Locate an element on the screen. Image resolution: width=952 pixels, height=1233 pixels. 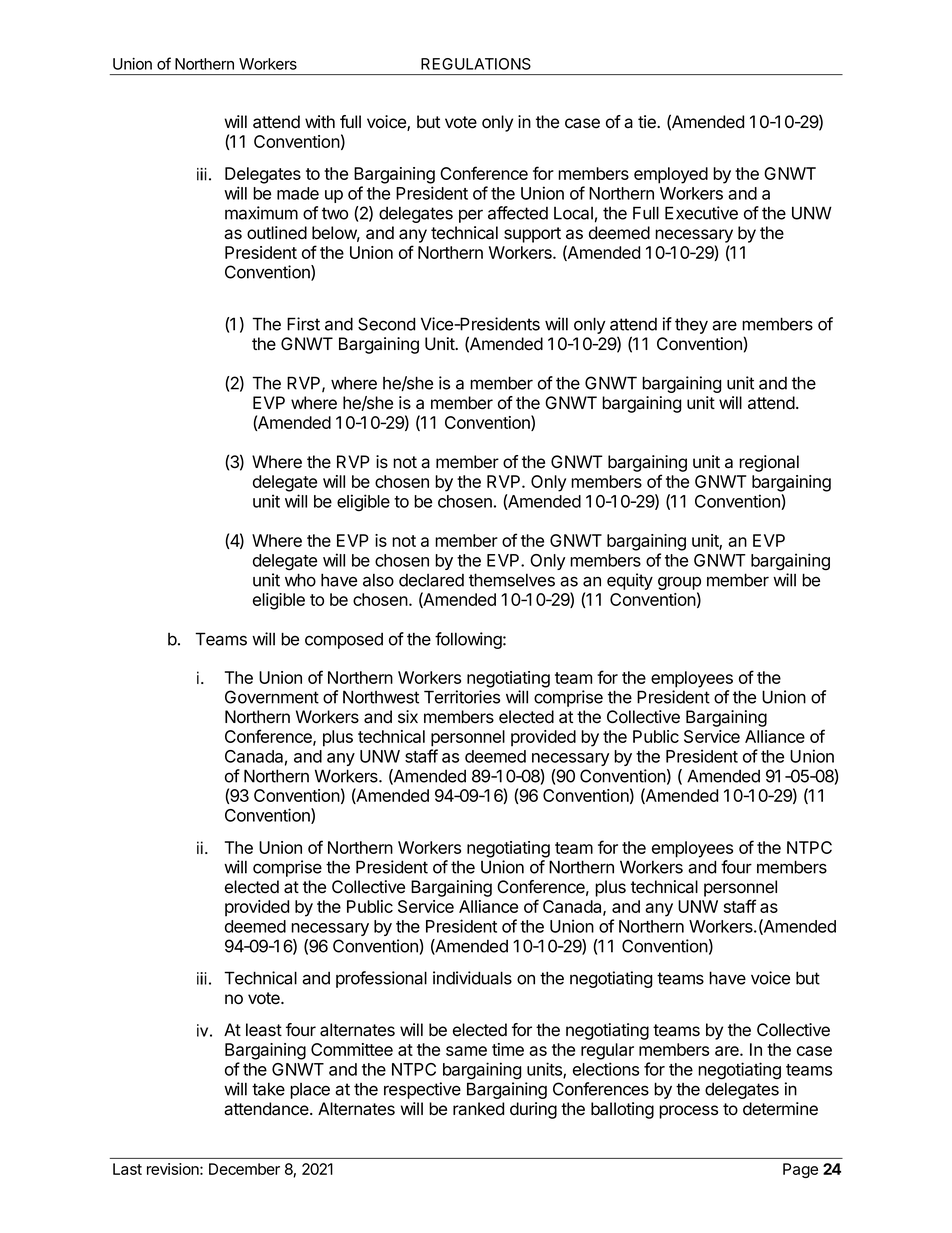
individuals is located at coordinates (472, 978).
